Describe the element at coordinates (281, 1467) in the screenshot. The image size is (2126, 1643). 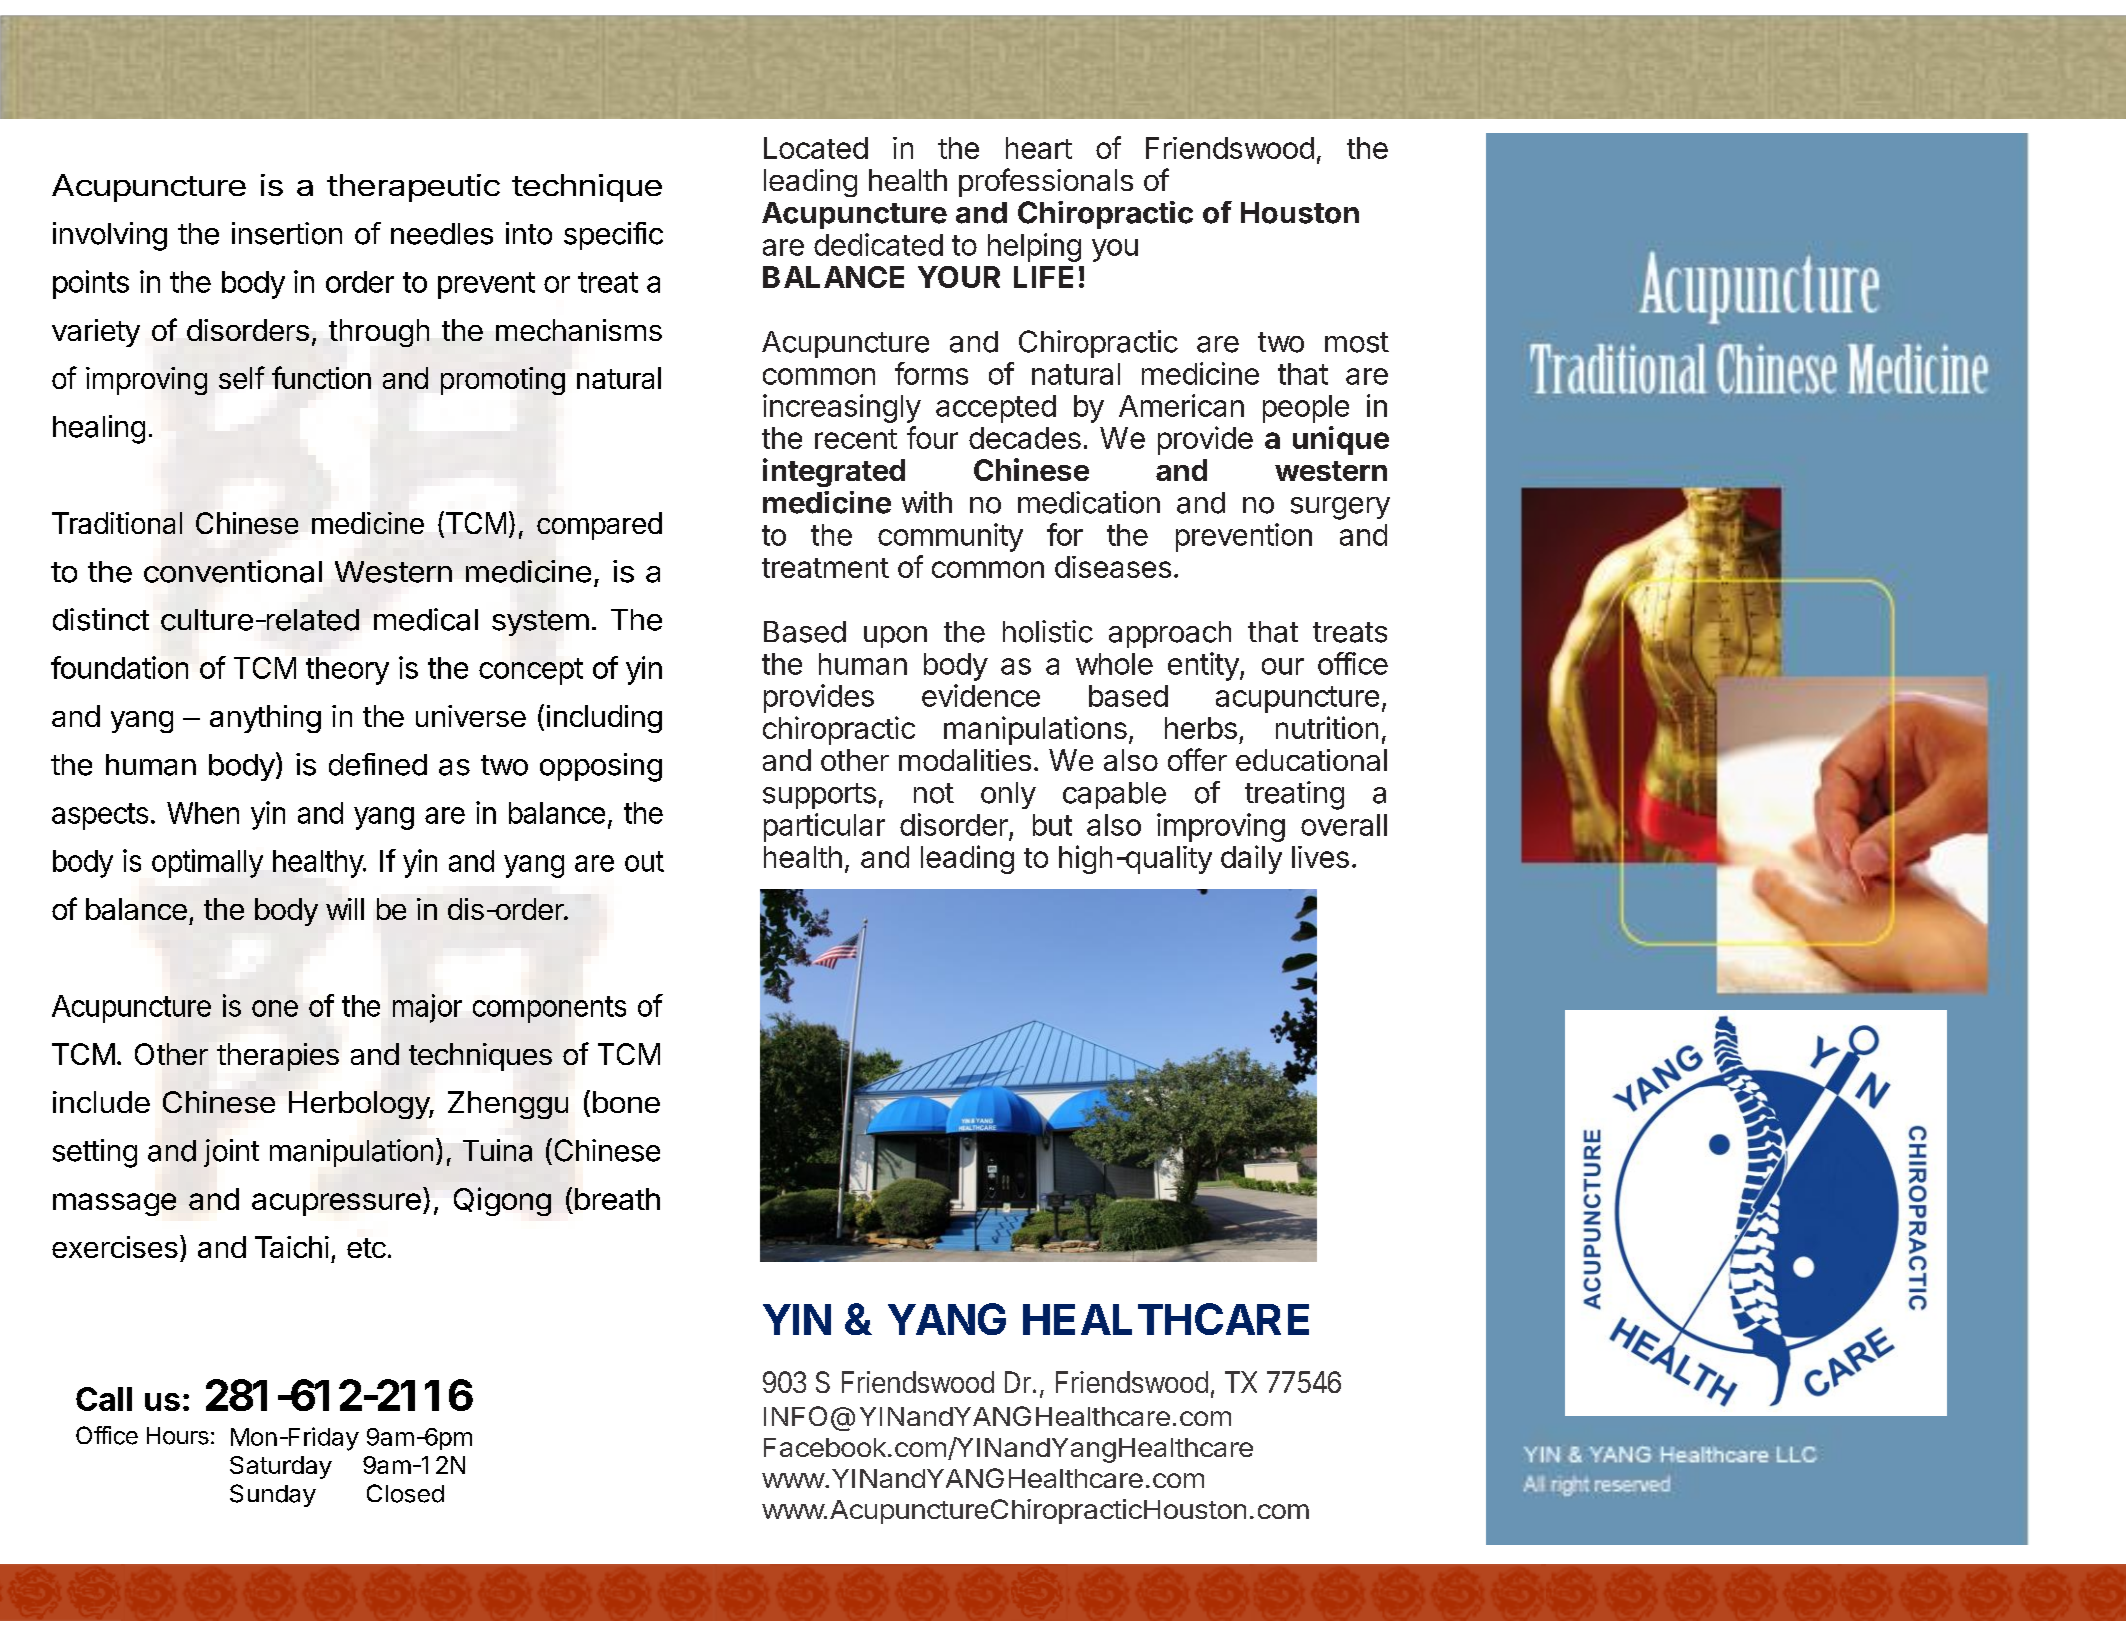
I see `Saturday` at that location.
